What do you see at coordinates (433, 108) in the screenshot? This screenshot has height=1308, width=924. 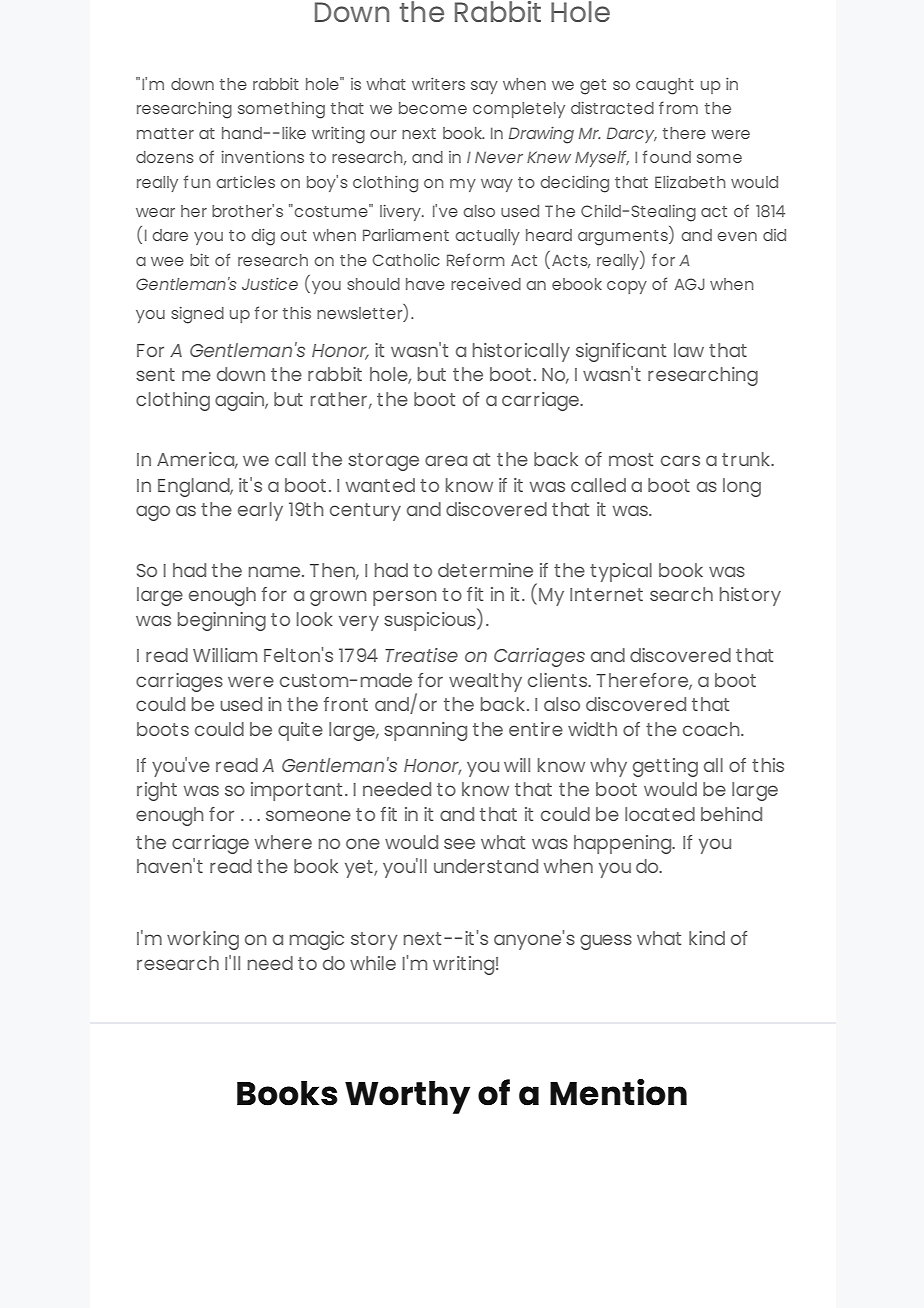 I see `become` at bounding box center [433, 108].
